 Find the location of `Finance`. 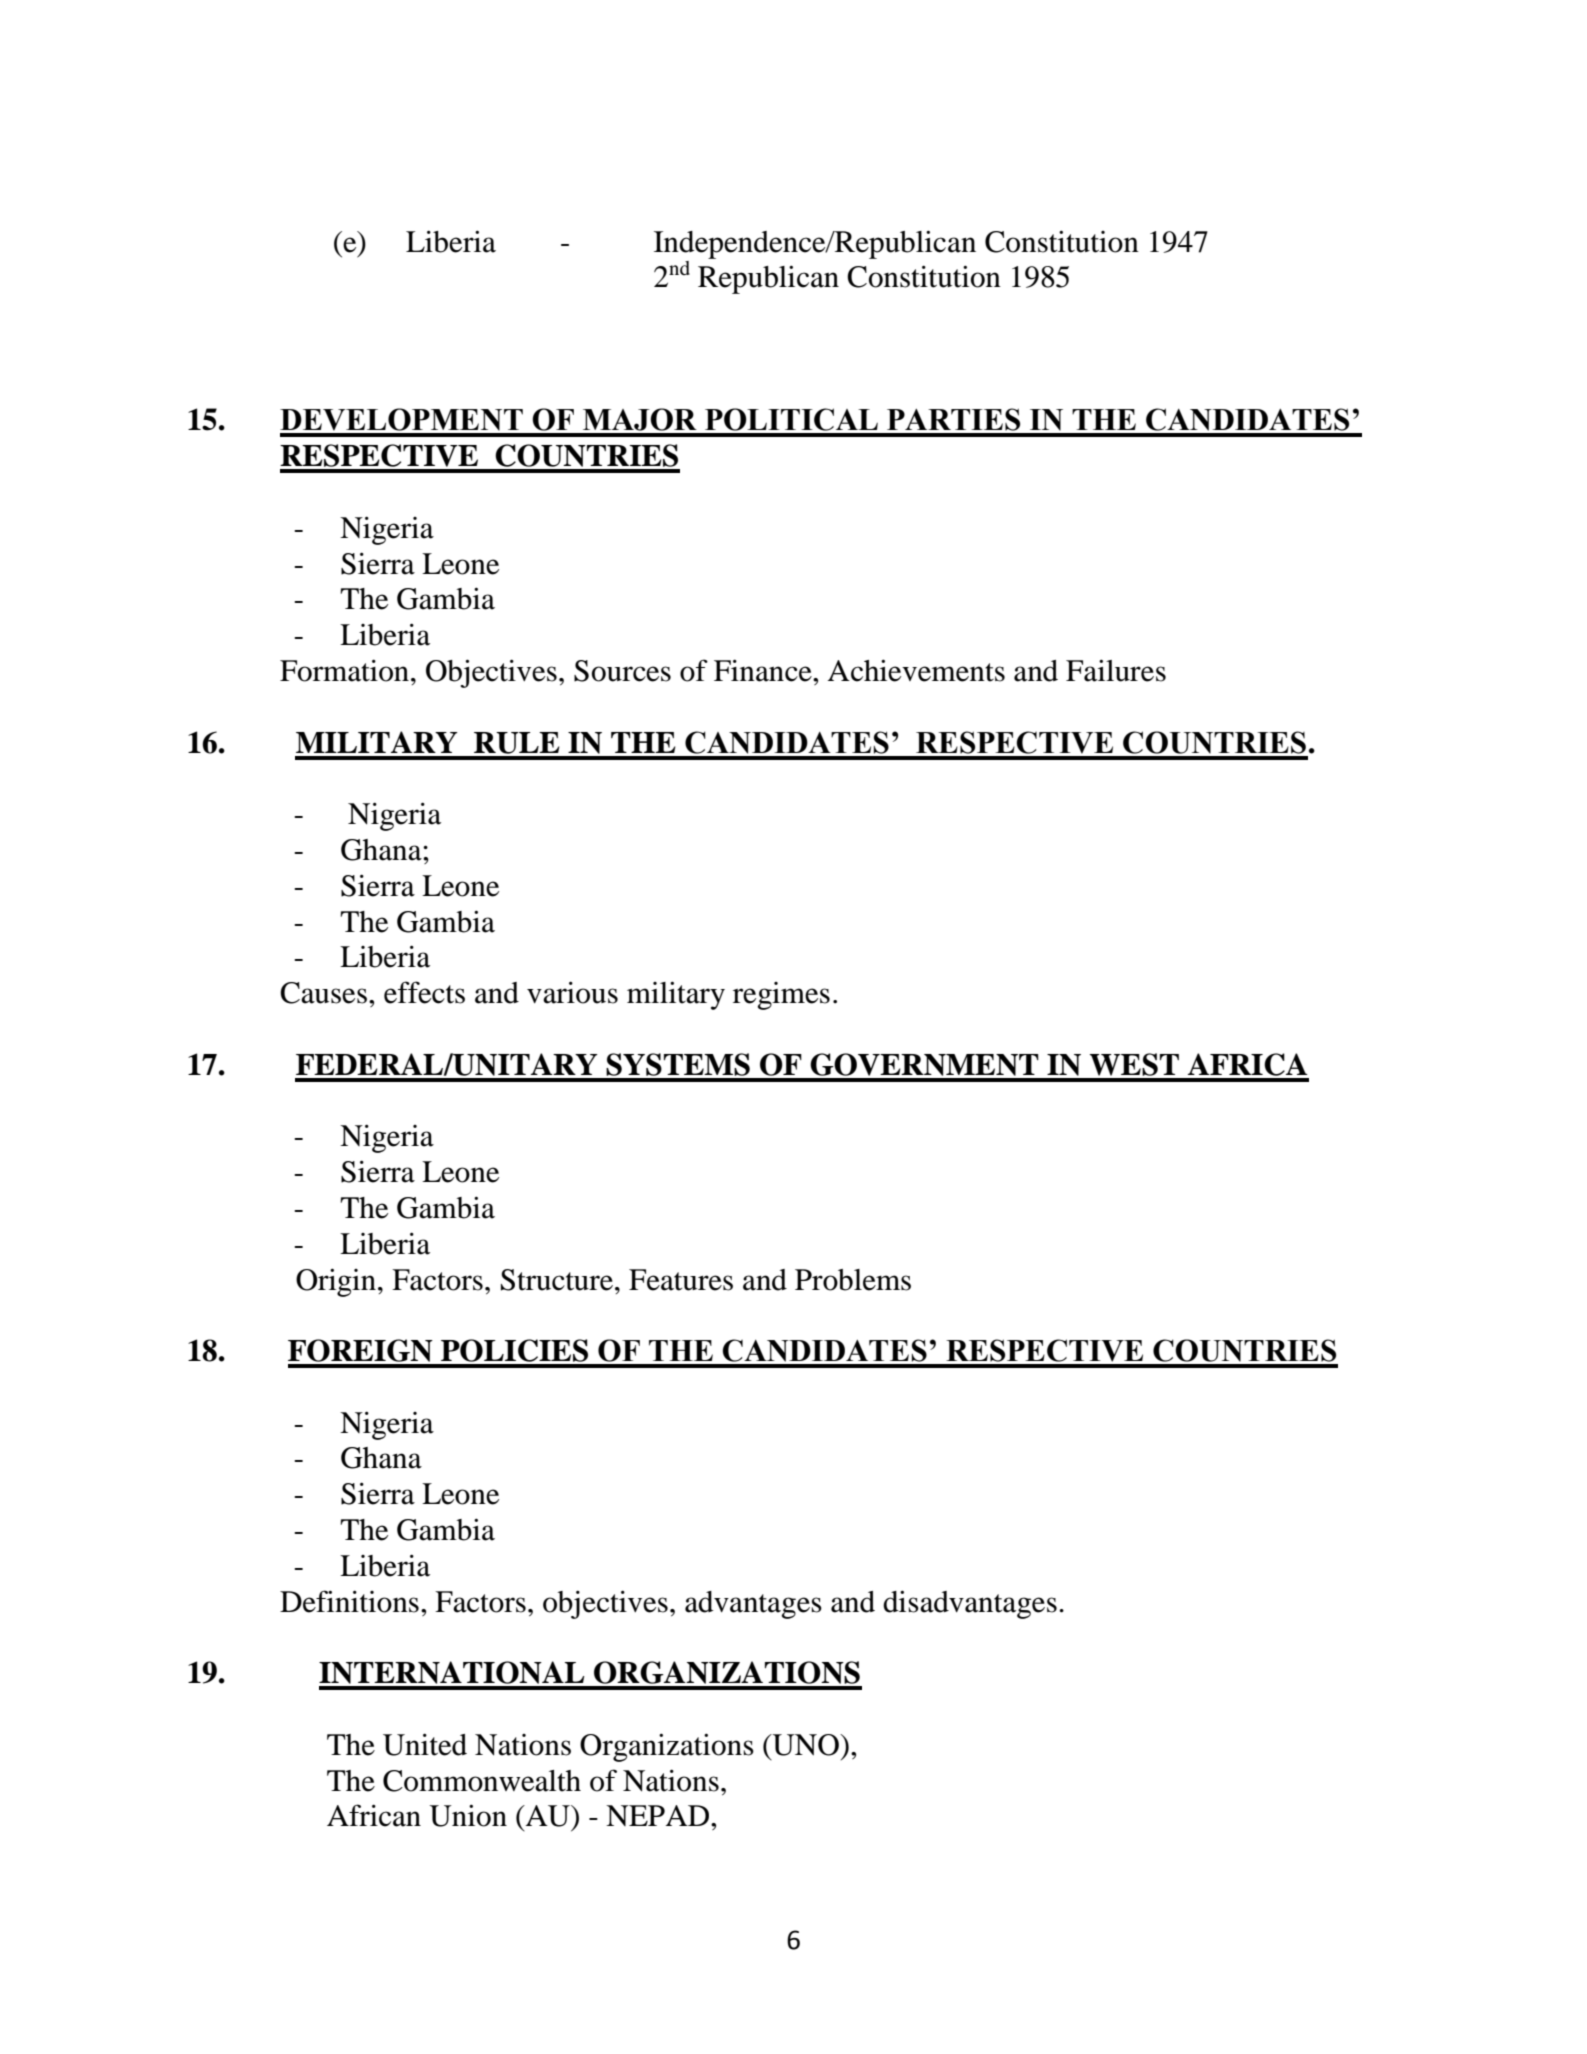

Finance is located at coordinates (764, 670).
